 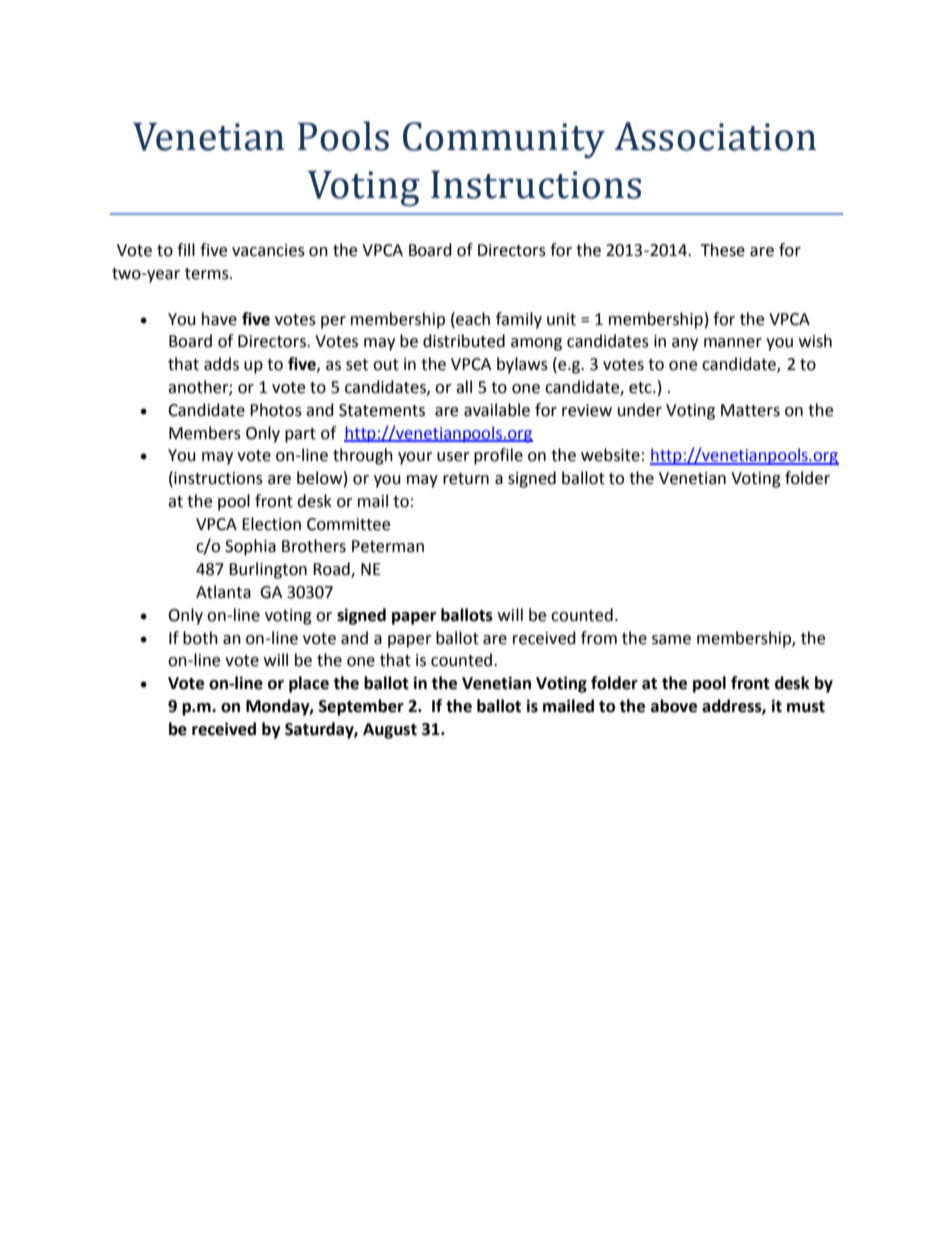 What do you see at coordinates (671, 640) in the page?
I see `same` at bounding box center [671, 640].
